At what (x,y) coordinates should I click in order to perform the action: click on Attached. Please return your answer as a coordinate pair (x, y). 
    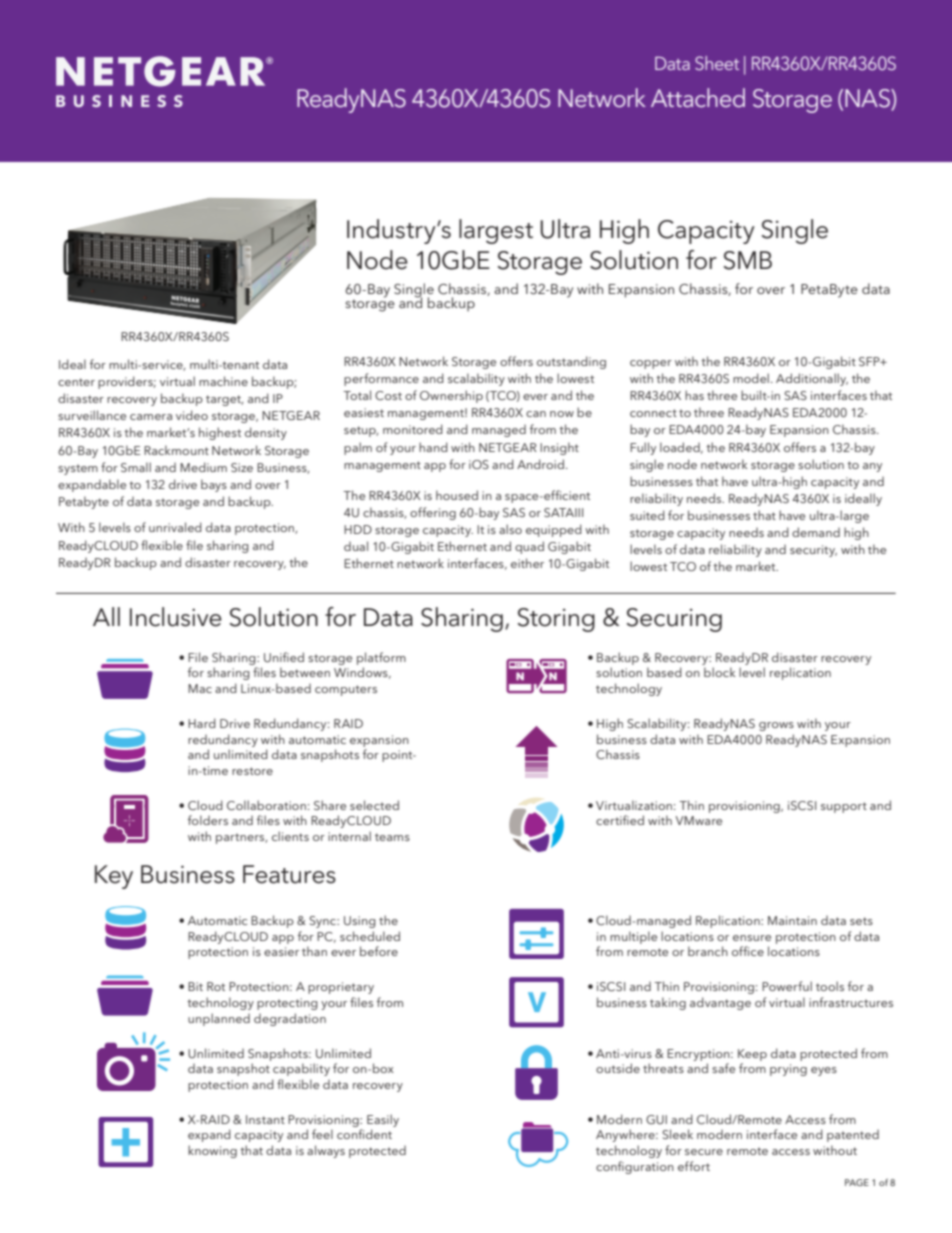
    Looking at the image, I should click on (698, 97).
